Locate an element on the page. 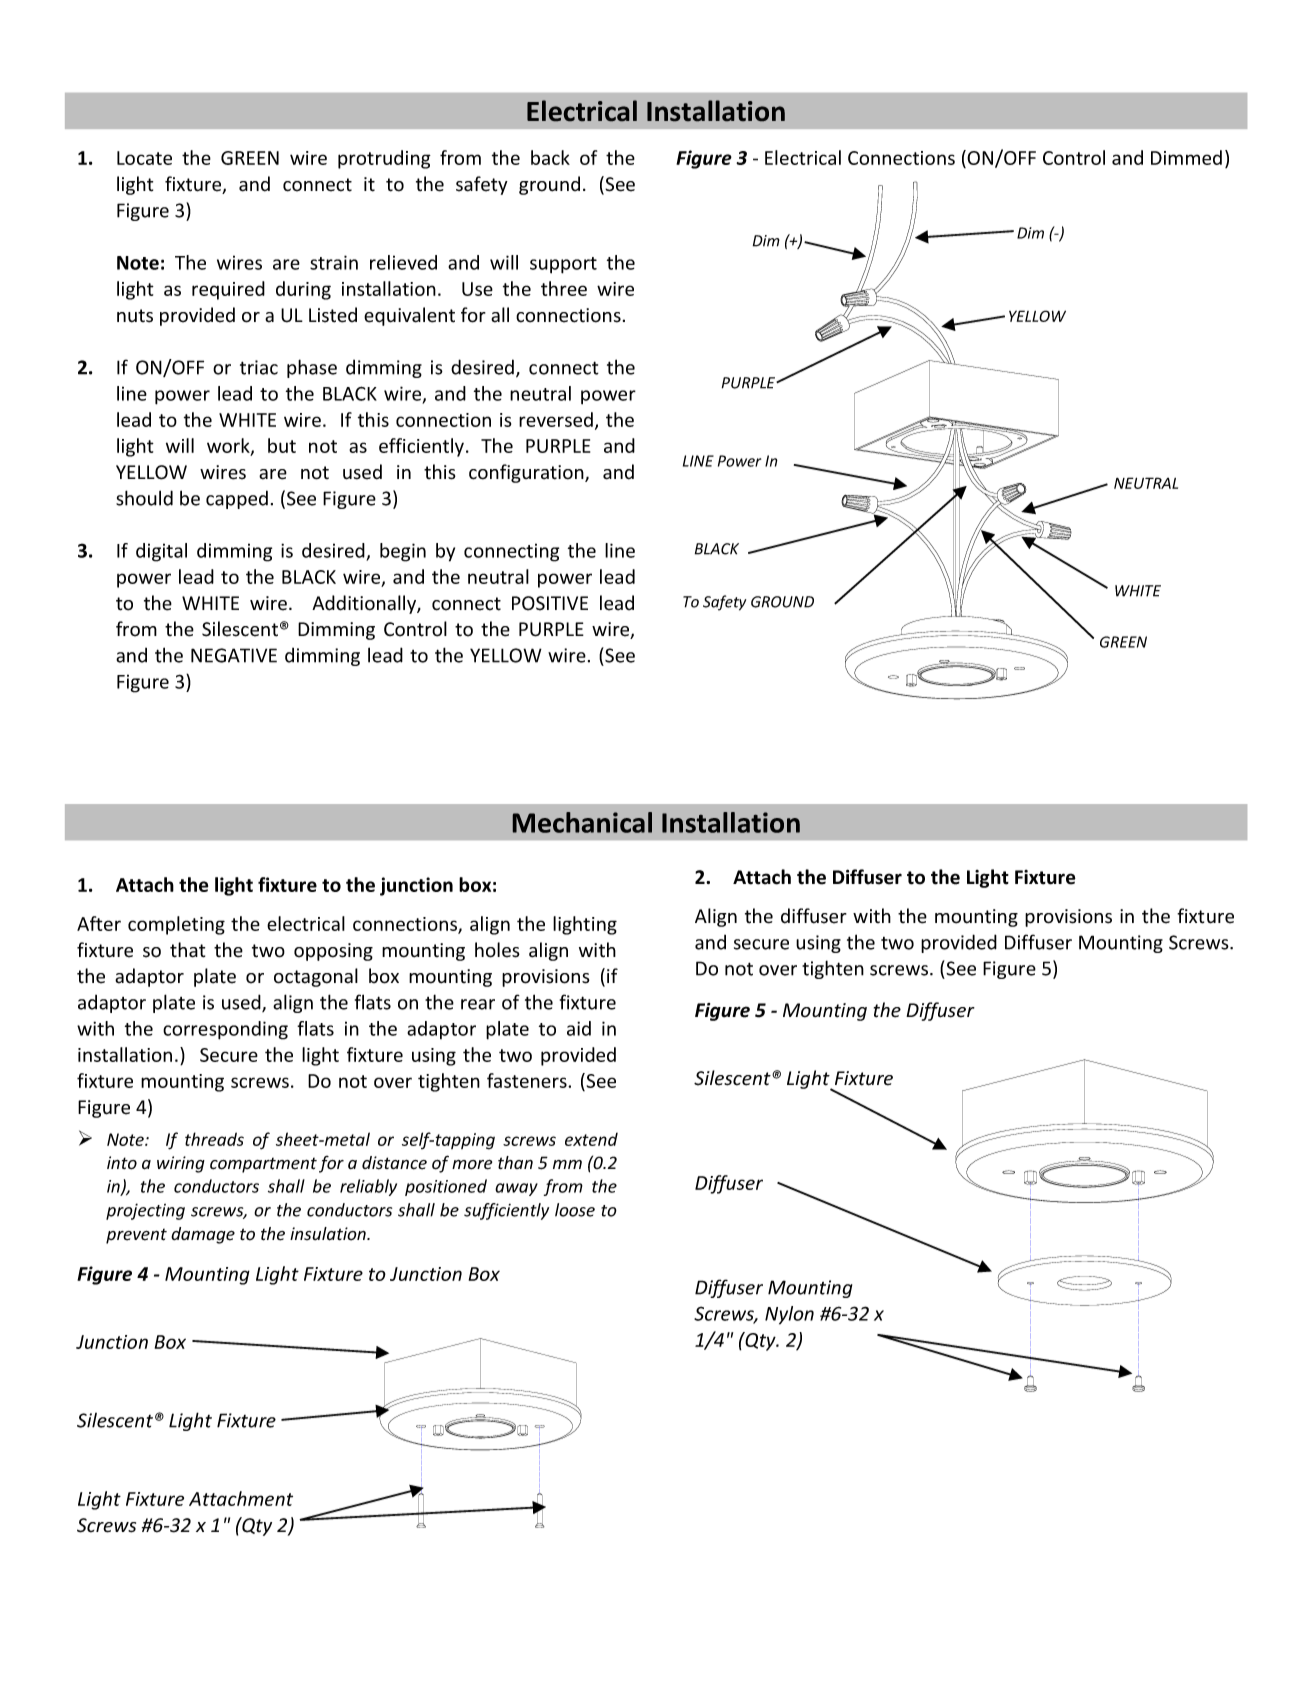 This page has width=1312, height=1698. back is located at coordinates (550, 157).
